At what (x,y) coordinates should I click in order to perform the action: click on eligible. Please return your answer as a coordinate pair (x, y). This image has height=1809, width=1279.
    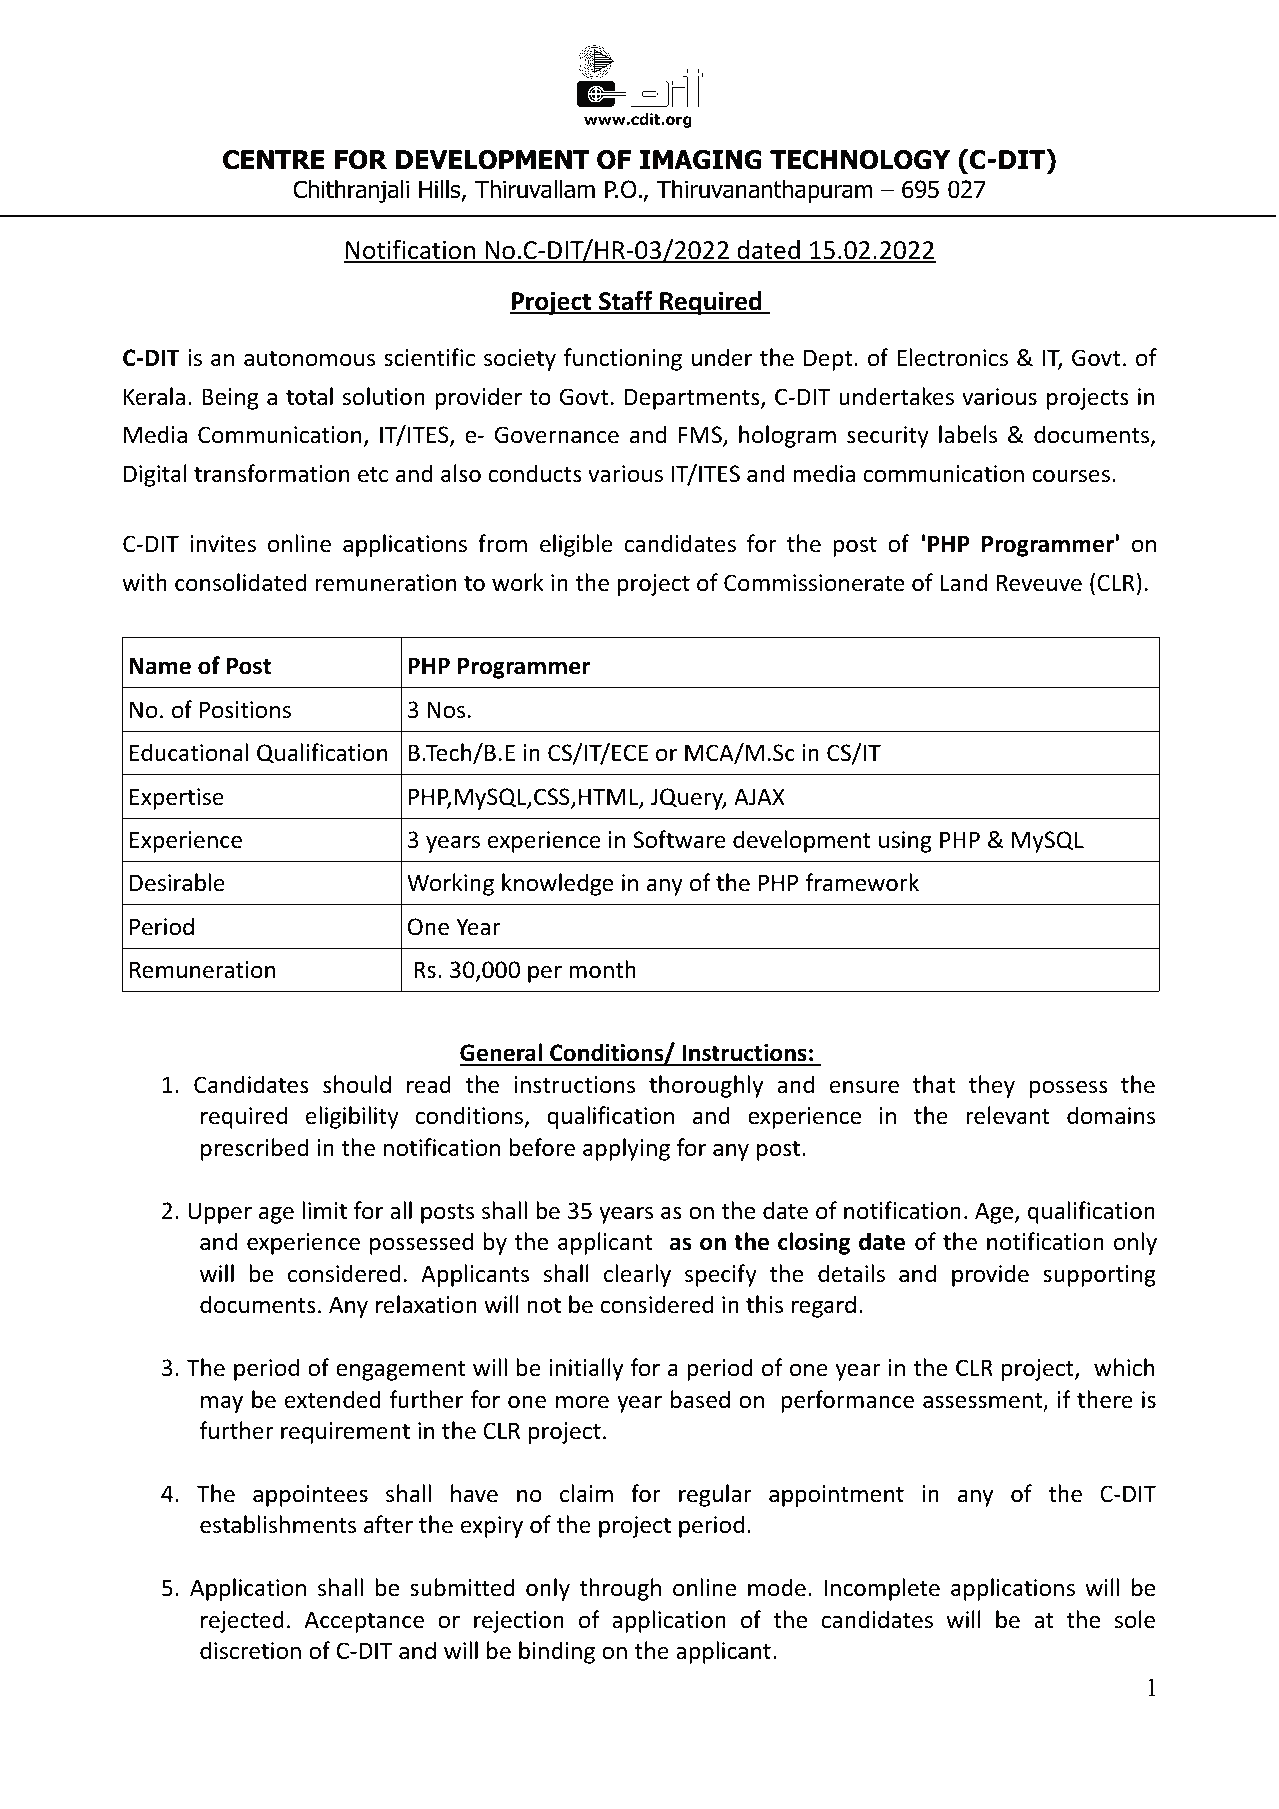
    Looking at the image, I should click on (576, 545).
